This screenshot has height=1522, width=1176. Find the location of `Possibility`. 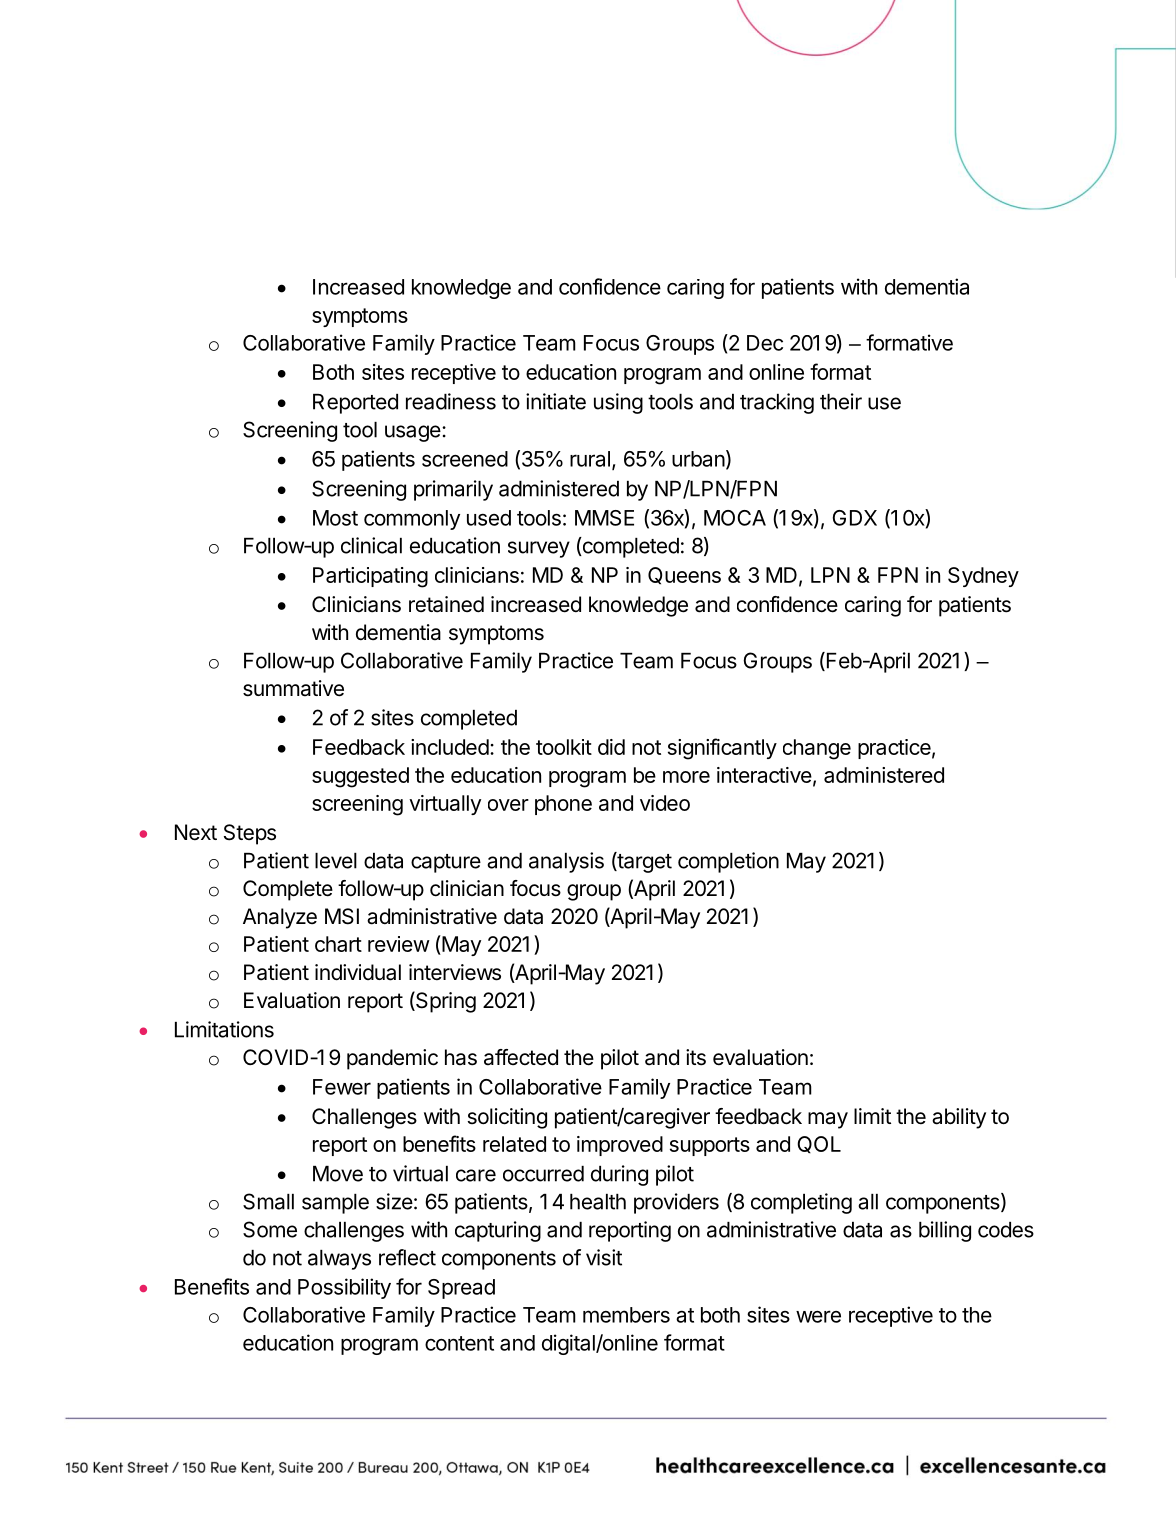

Possibility is located at coordinates (344, 1288).
